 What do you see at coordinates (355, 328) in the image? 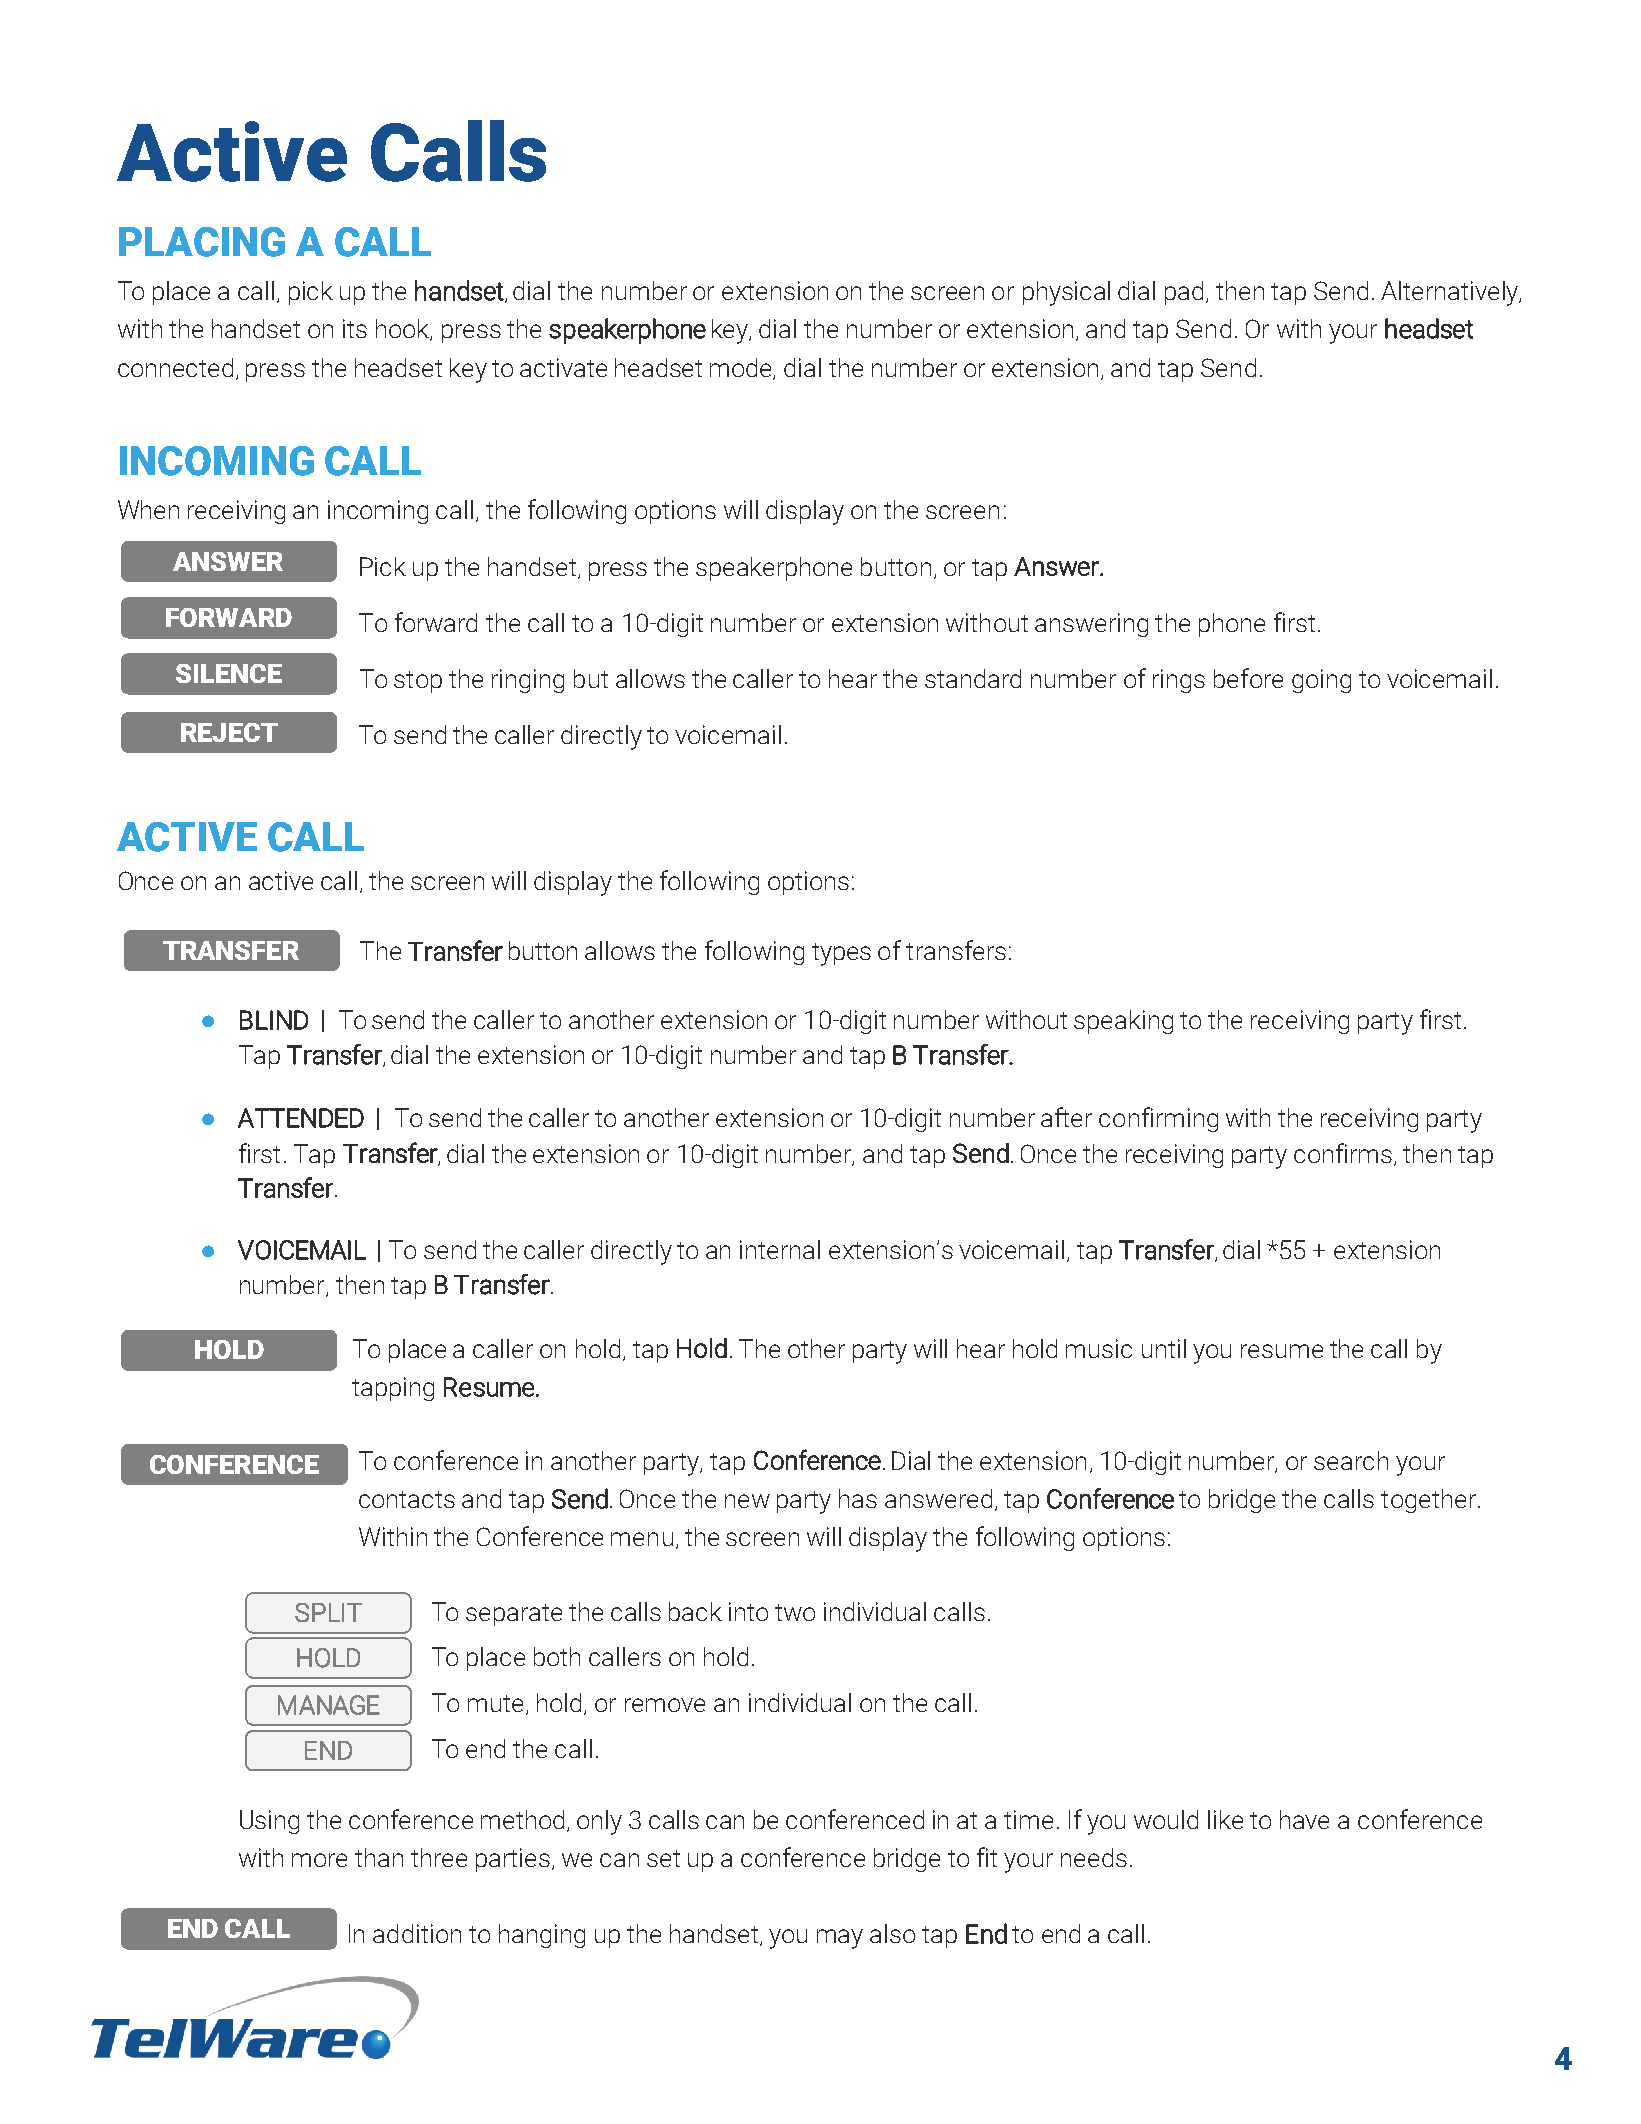
I see `its` at bounding box center [355, 328].
